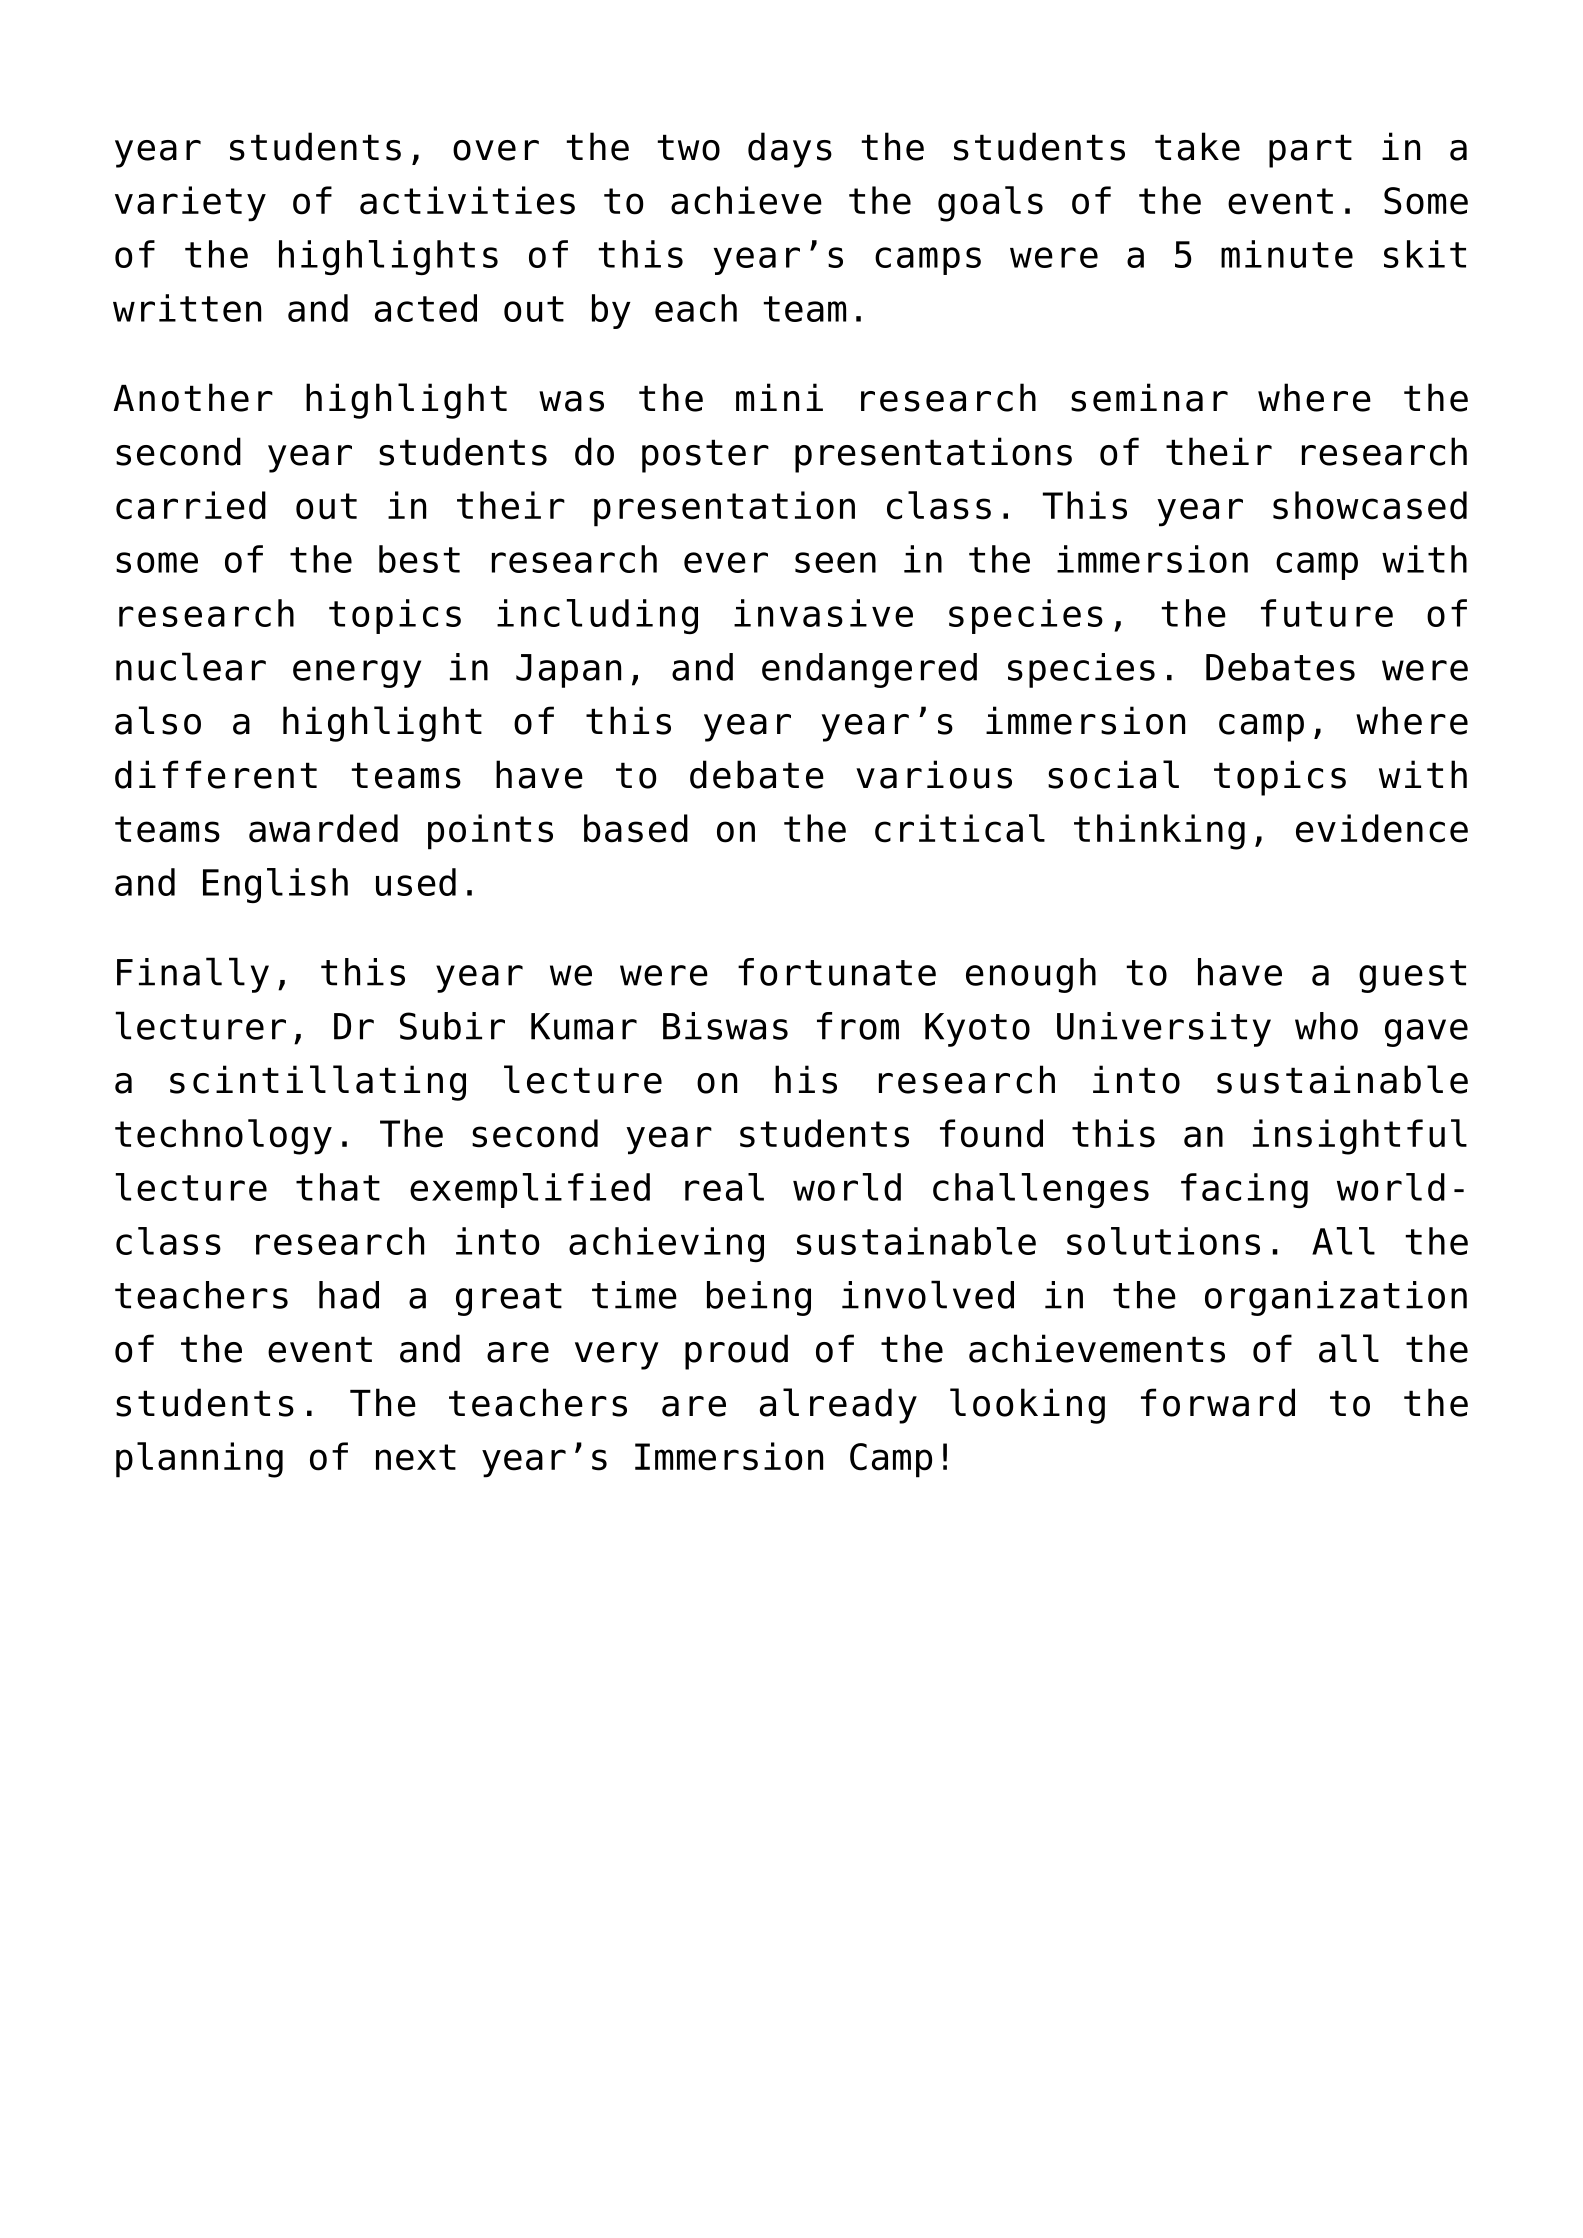 The image size is (1583, 2238). Describe the element at coordinates (416, 1457) in the screenshot. I see `next` at that location.
